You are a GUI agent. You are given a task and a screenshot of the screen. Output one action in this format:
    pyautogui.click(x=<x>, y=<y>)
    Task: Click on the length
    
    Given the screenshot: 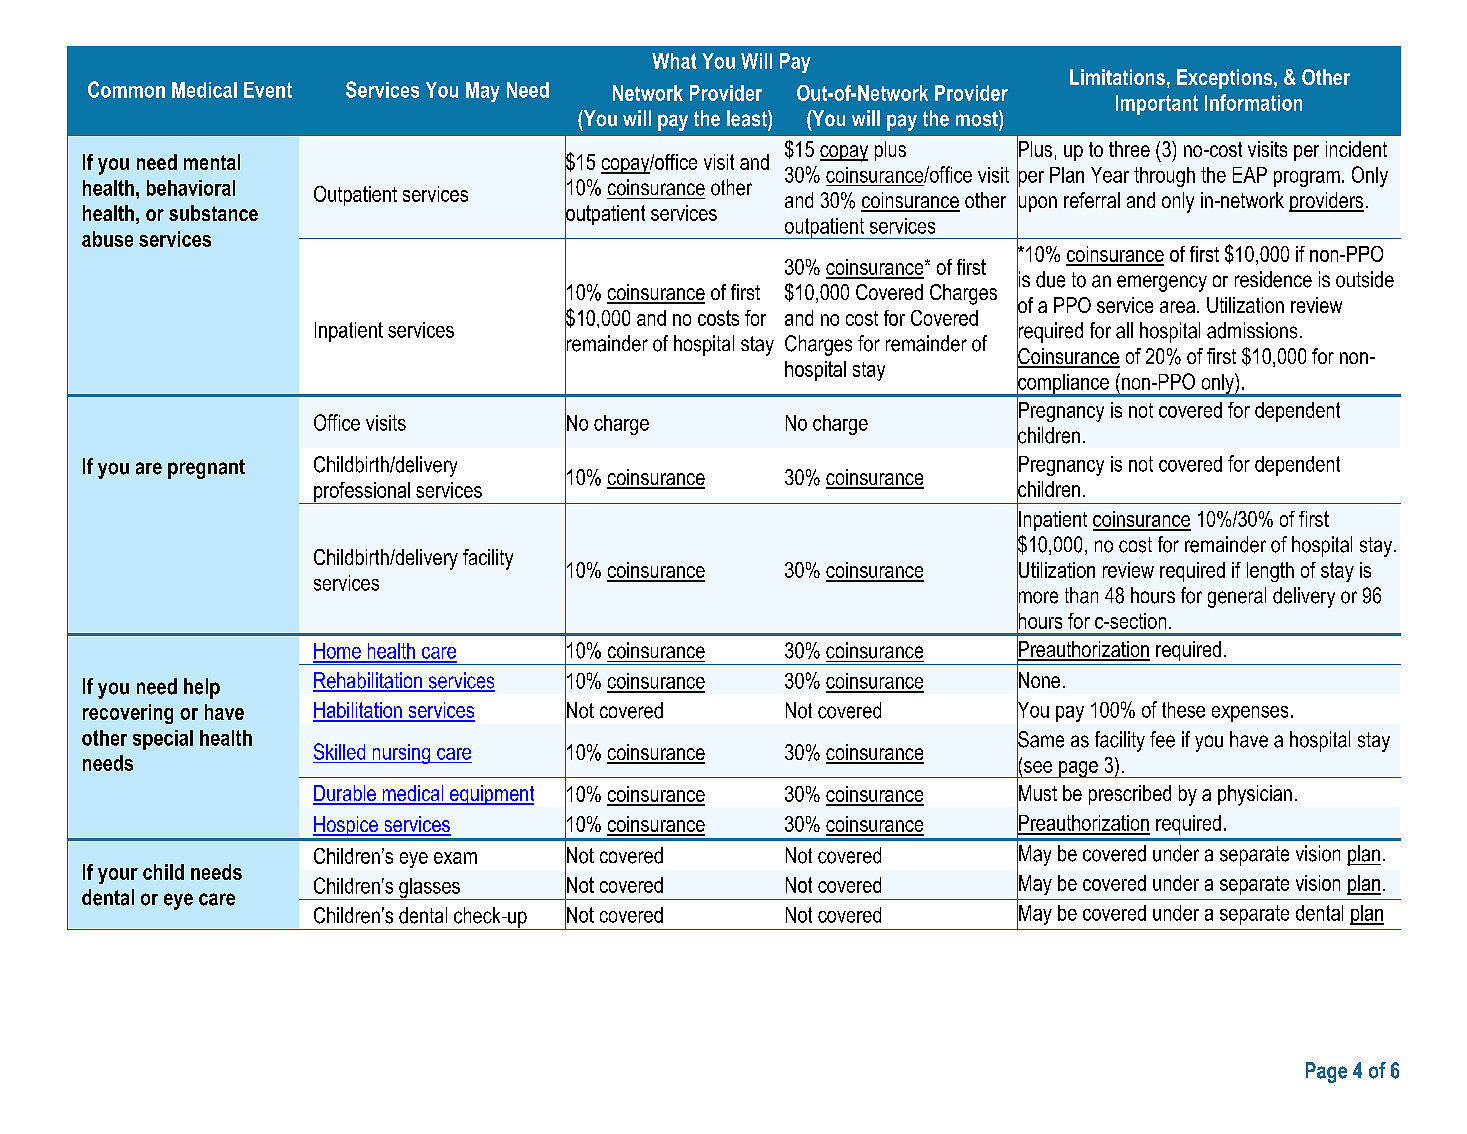 What is the action you would take?
    pyautogui.click(x=1270, y=572)
